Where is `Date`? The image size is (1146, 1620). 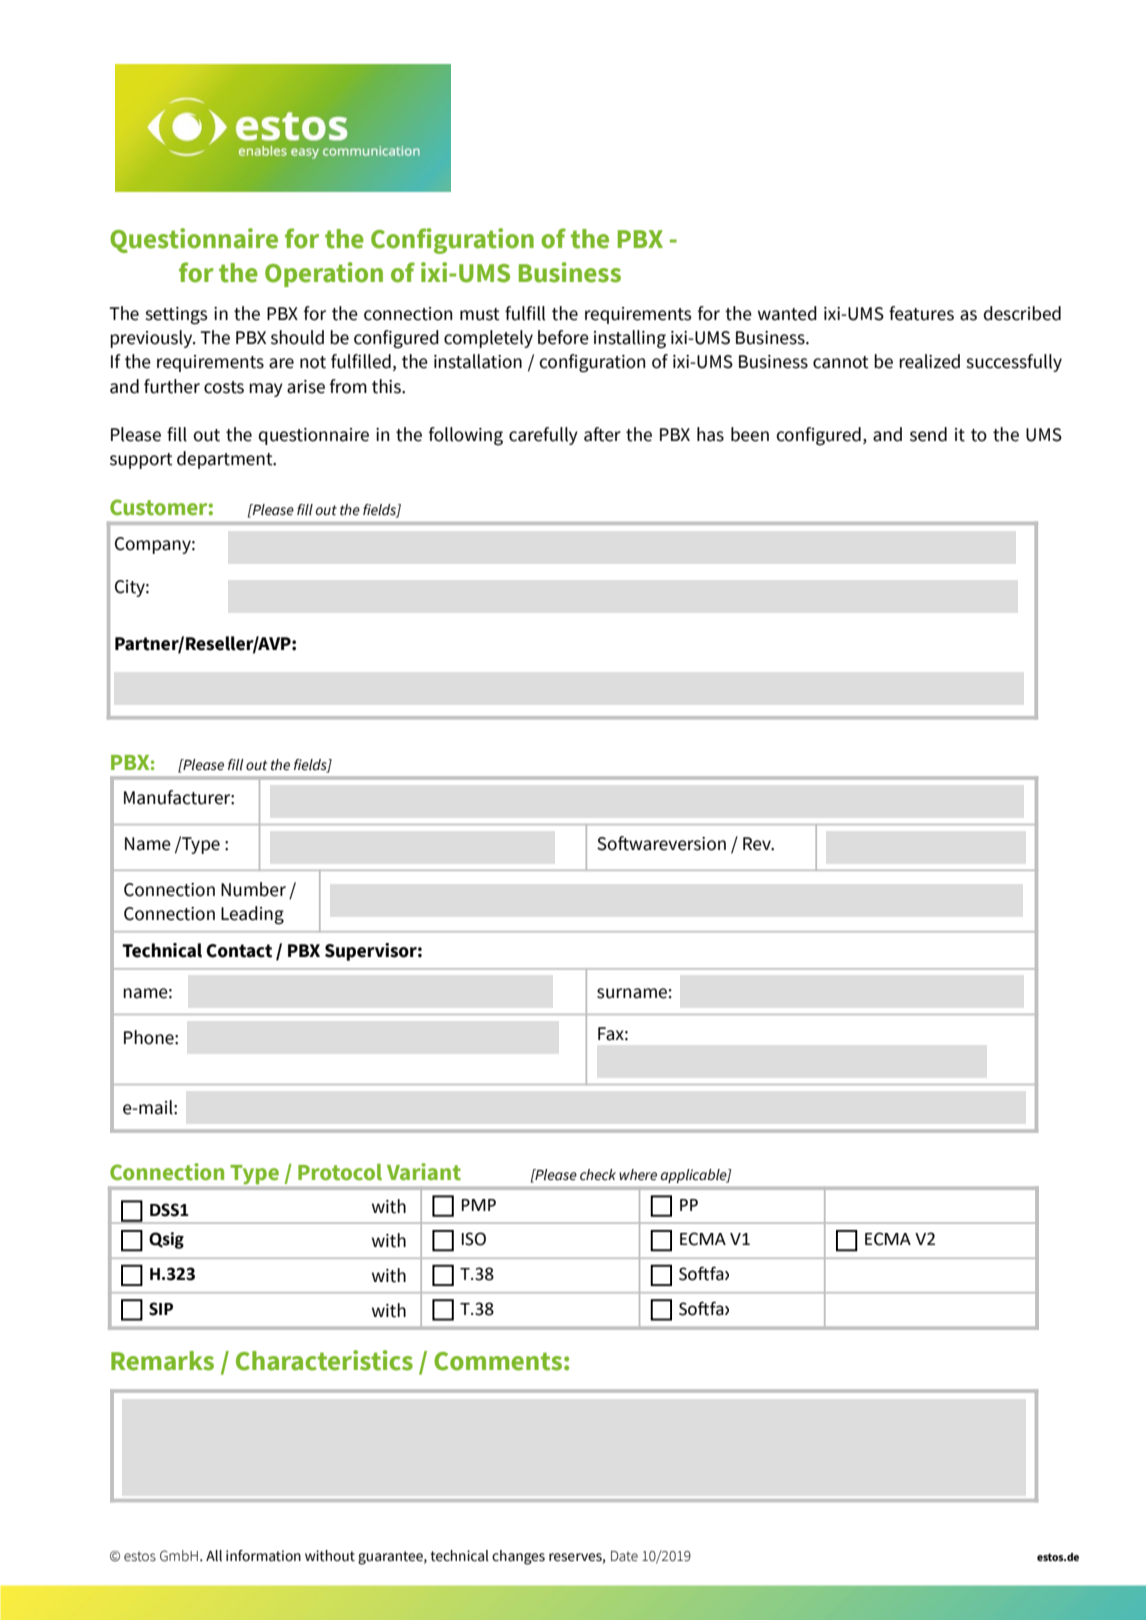
Date is located at coordinates (624, 1556).
